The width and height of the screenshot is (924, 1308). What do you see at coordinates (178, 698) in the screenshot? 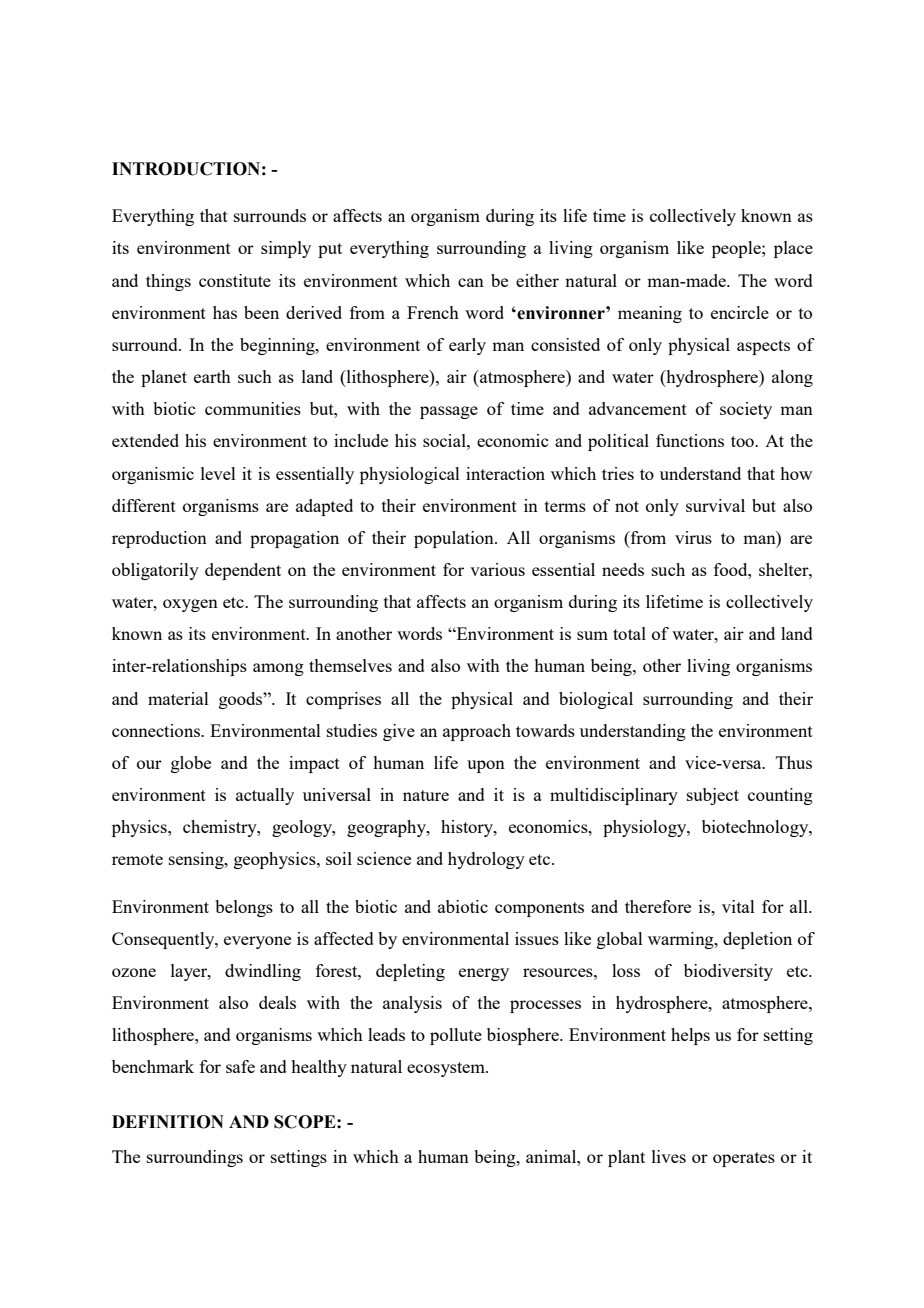
I see `material` at bounding box center [178, 698].
